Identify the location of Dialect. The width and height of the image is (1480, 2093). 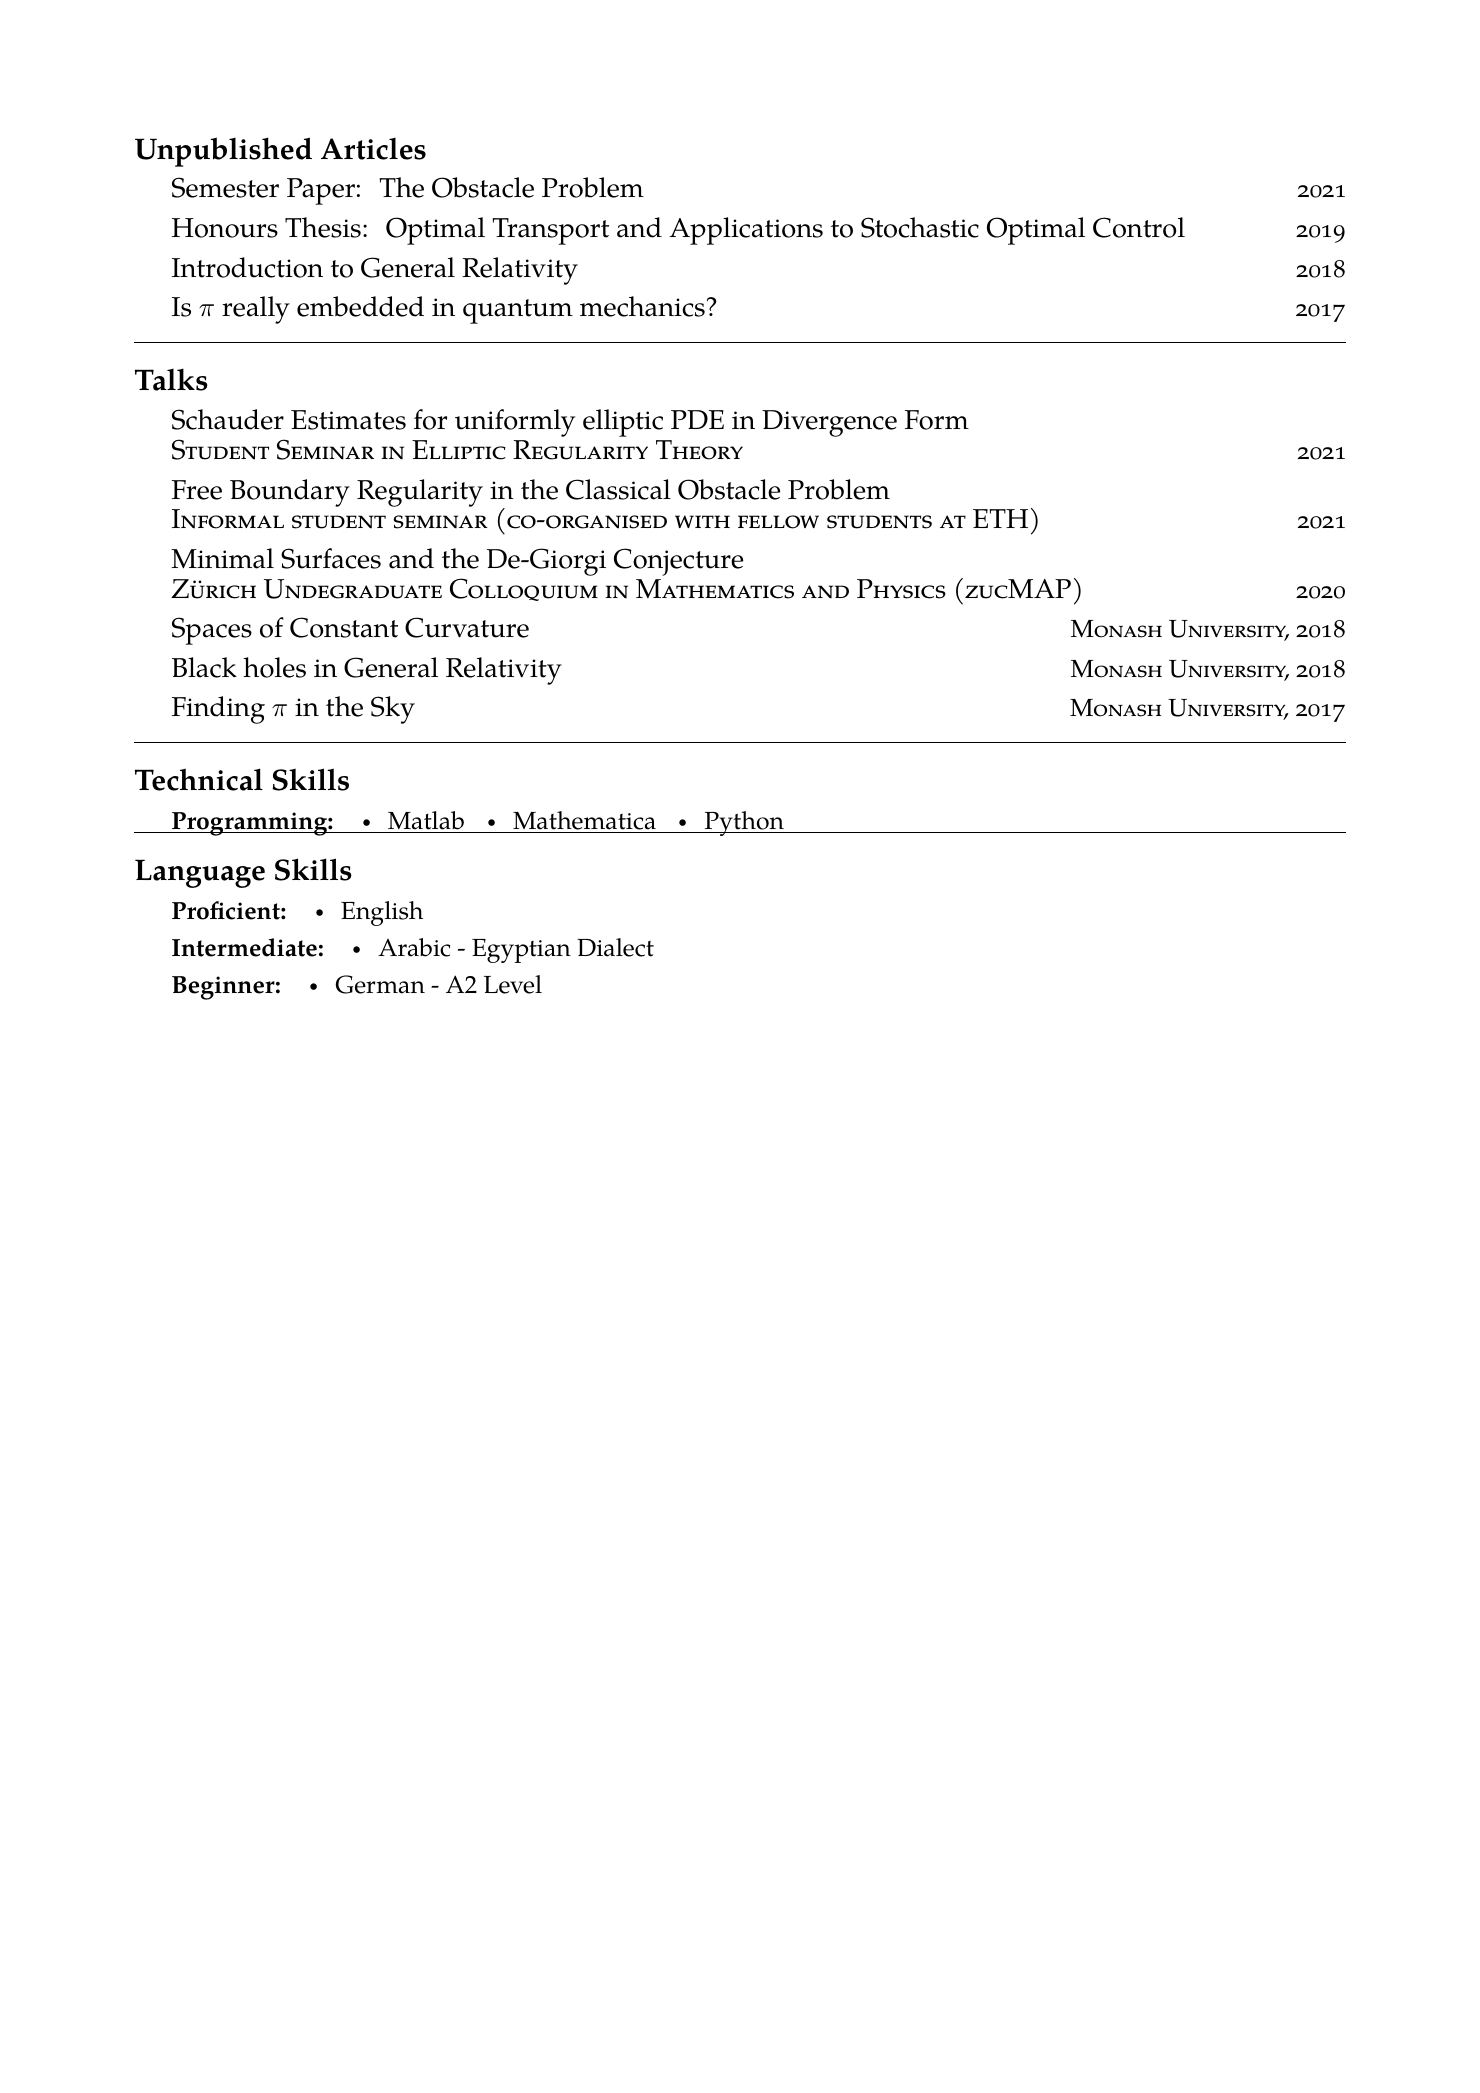
(615, 947).
